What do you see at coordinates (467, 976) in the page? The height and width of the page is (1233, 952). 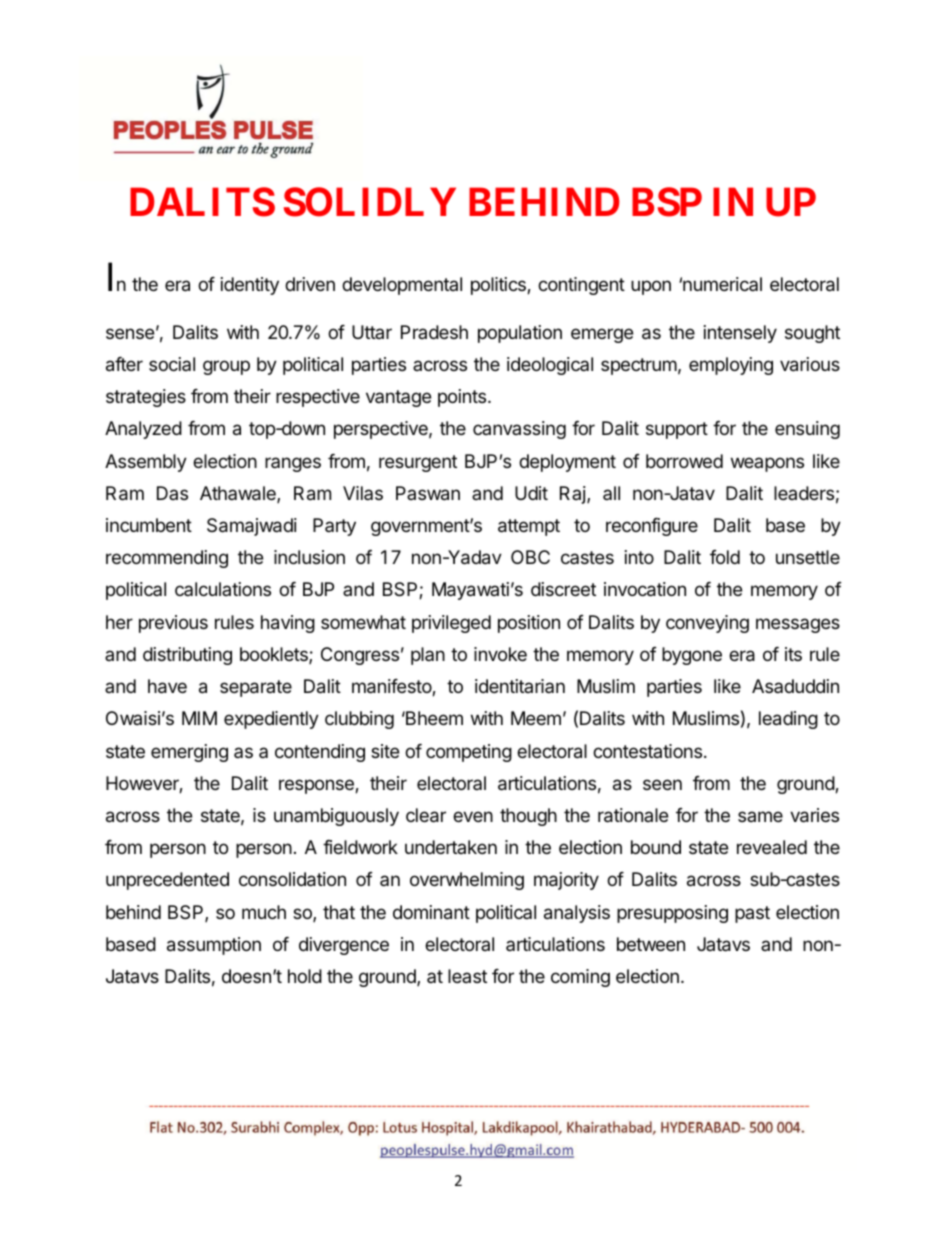 I see `least` at bounding box center [467, 976].
